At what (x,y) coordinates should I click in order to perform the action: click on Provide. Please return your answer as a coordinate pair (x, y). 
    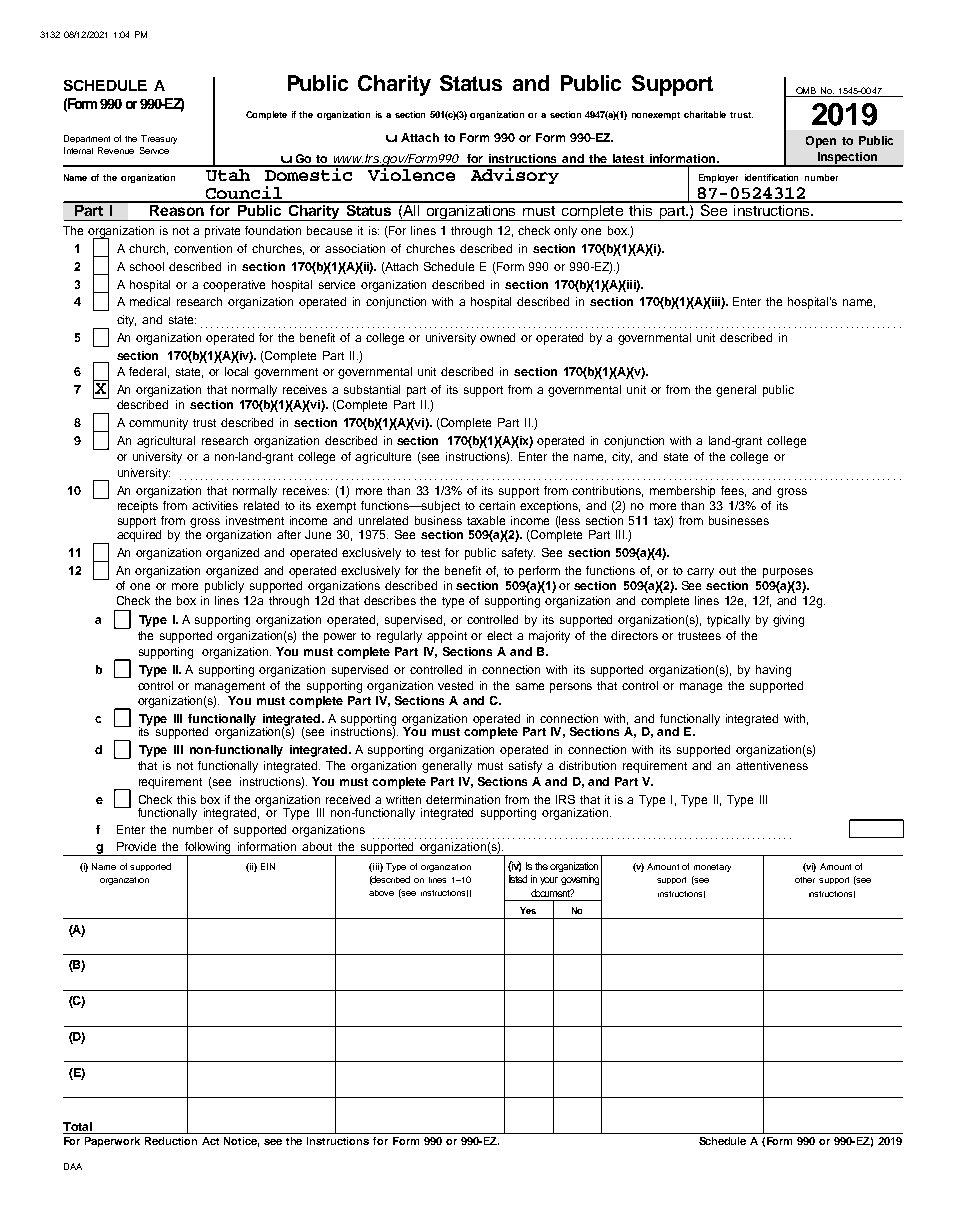
    Looking at the image, I should click on (136, 846).
